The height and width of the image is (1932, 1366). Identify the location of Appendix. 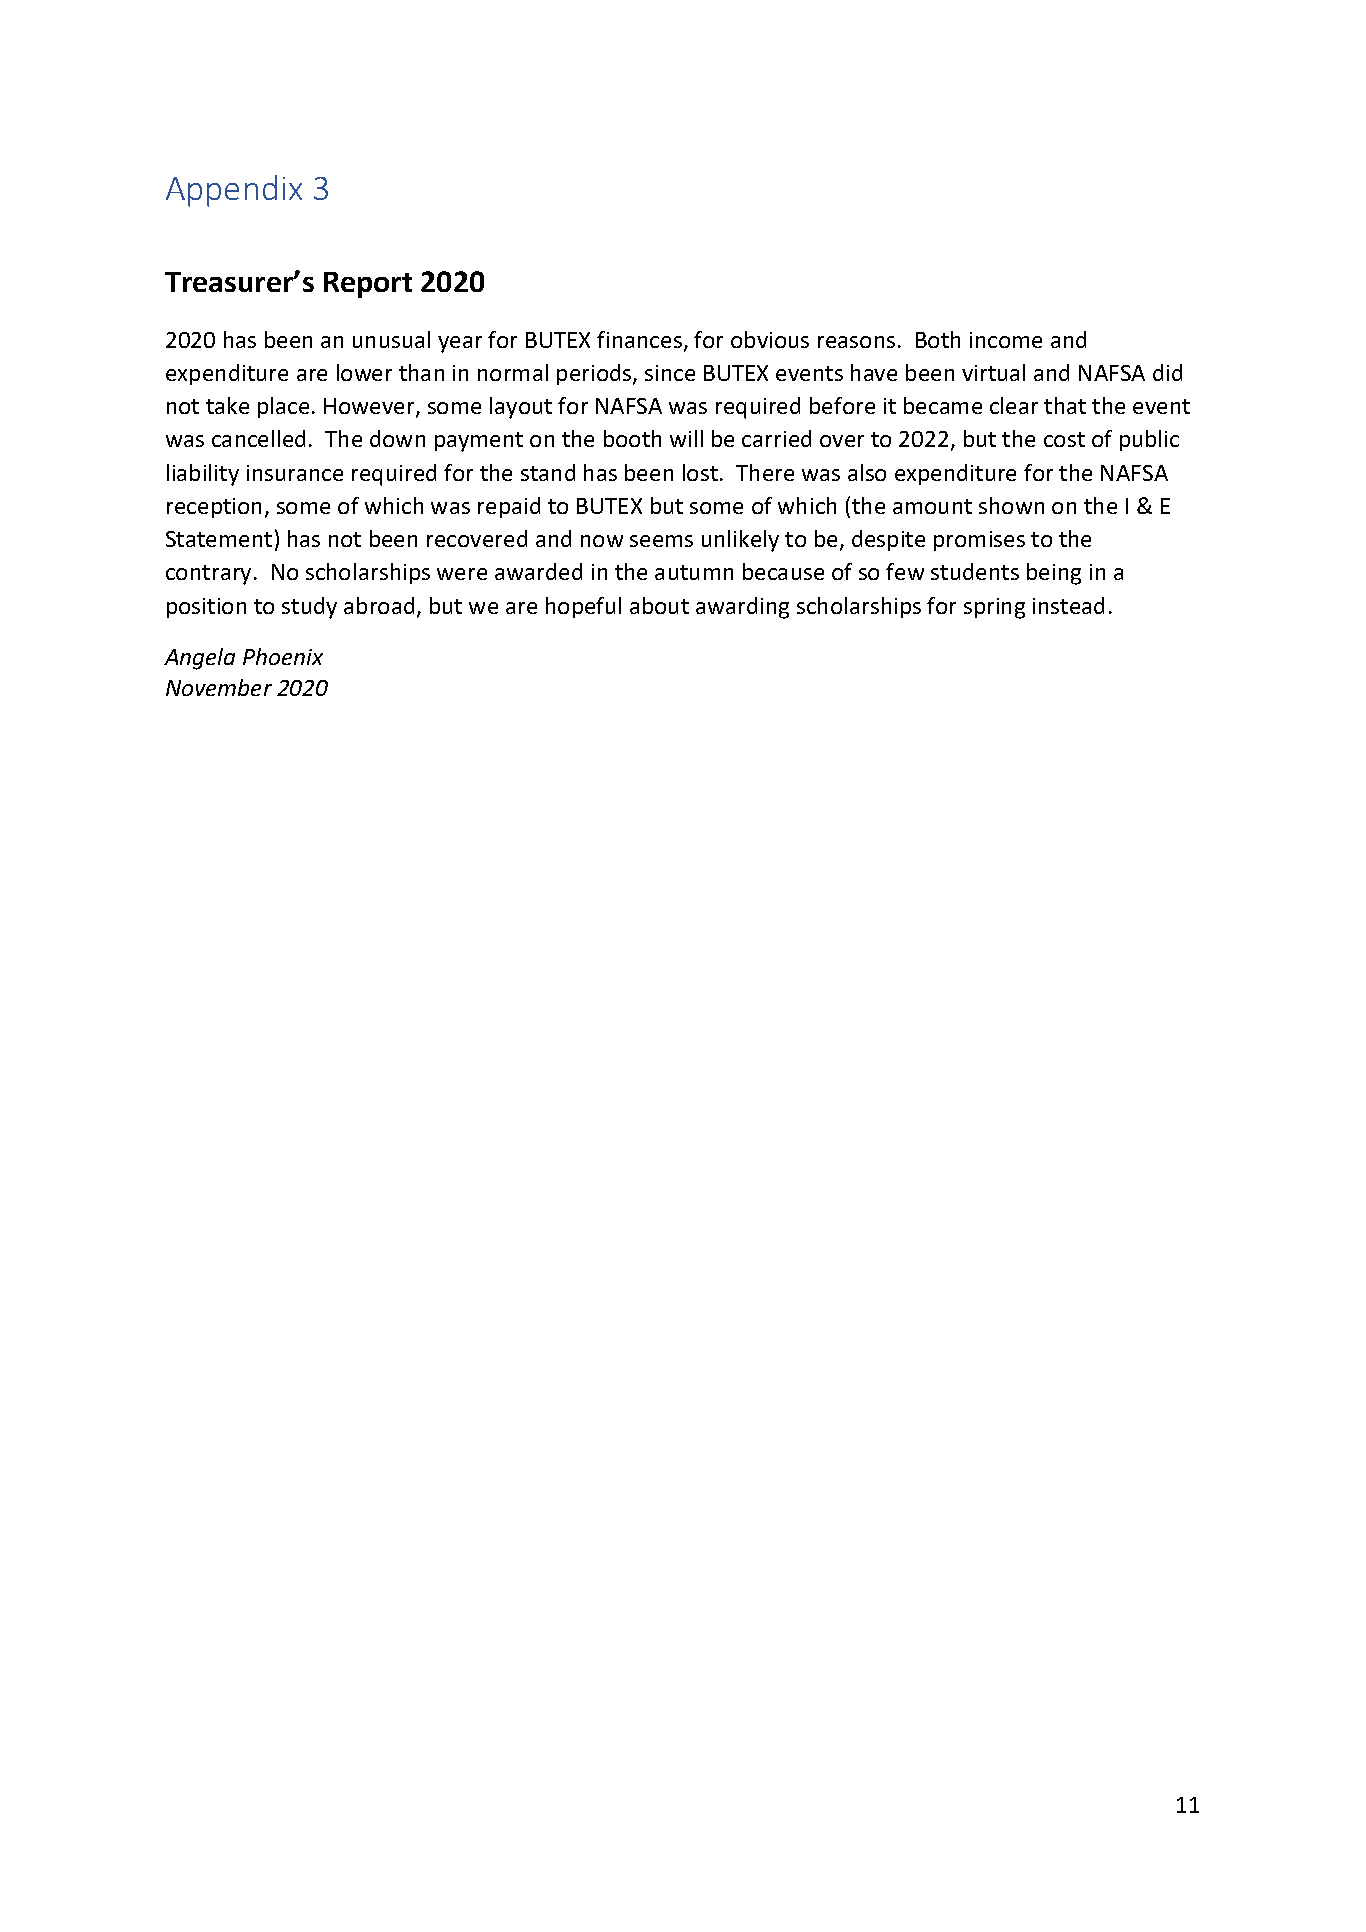
(234, 191).
